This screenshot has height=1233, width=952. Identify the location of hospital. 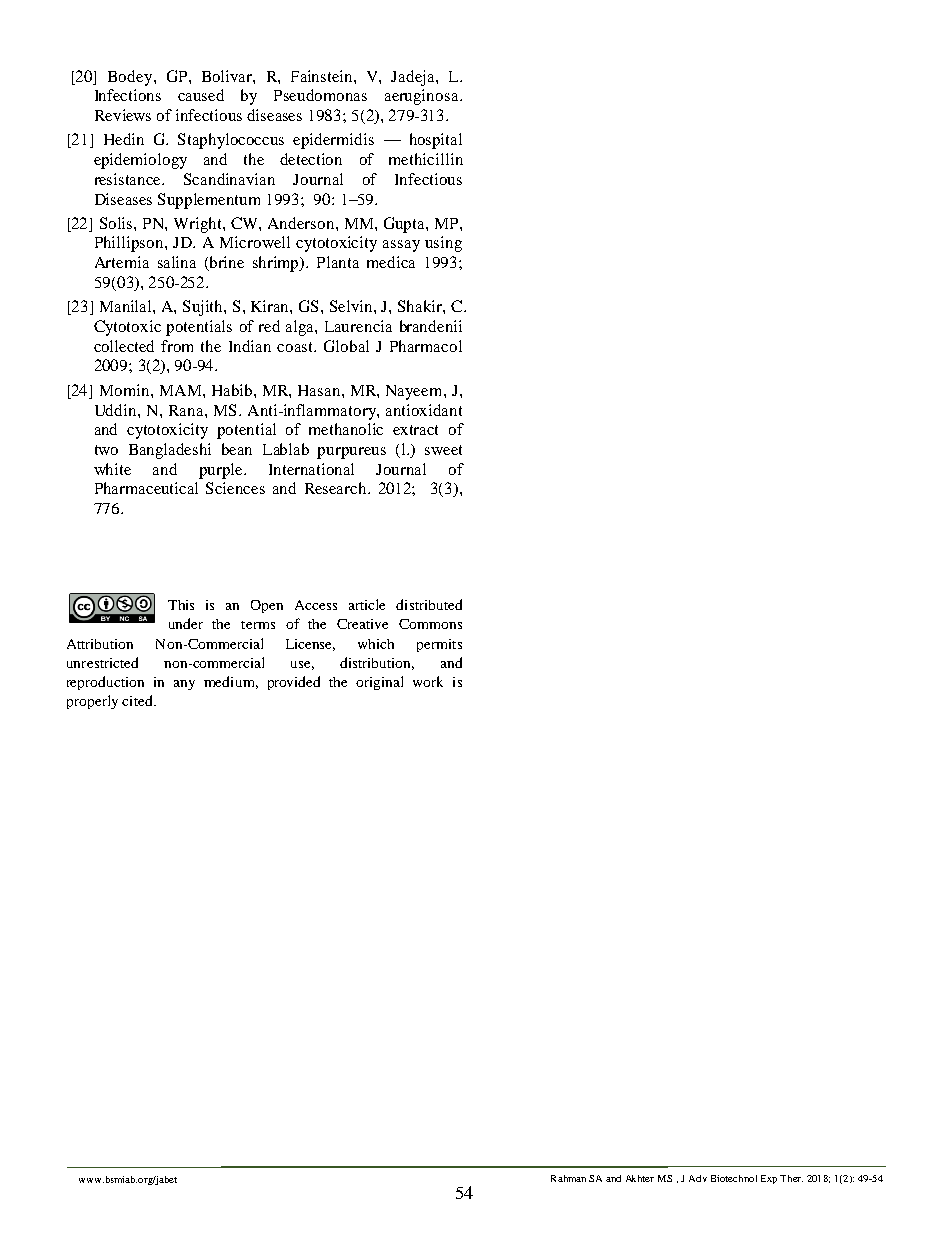
(436, 141).
